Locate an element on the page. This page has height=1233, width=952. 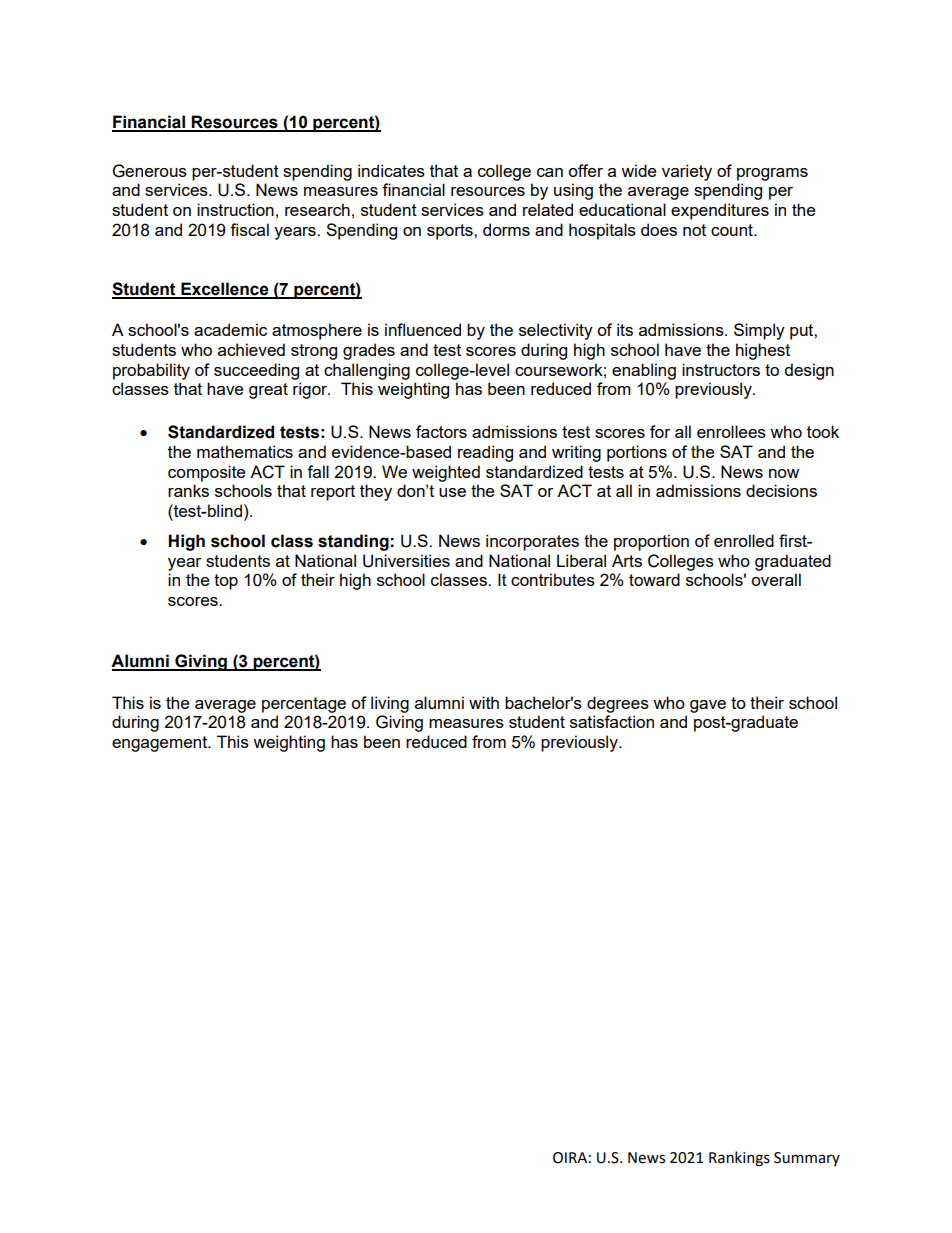
with is located at coordinates (484, 702).
